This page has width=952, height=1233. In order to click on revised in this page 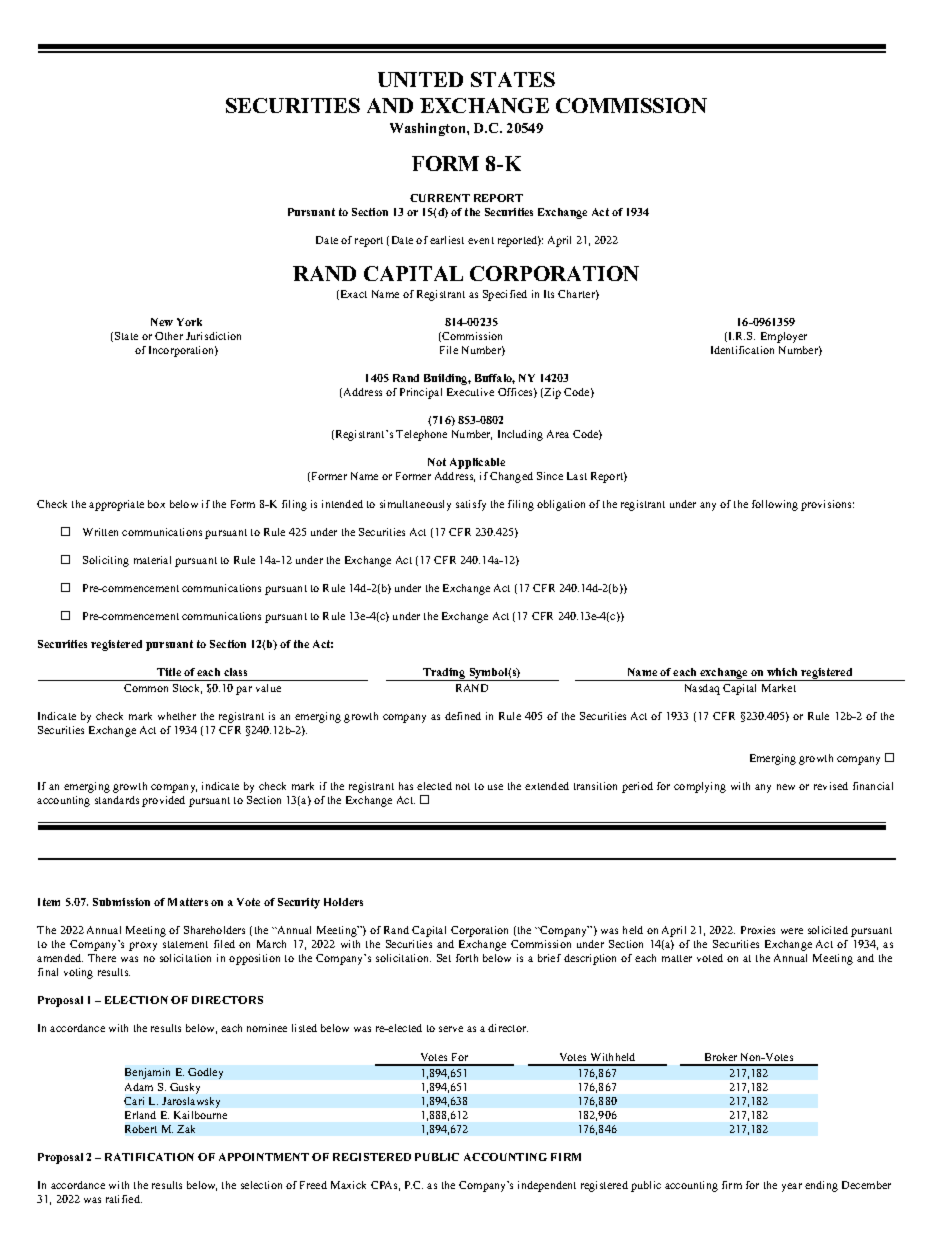, I will do `click(831, 786)`.
